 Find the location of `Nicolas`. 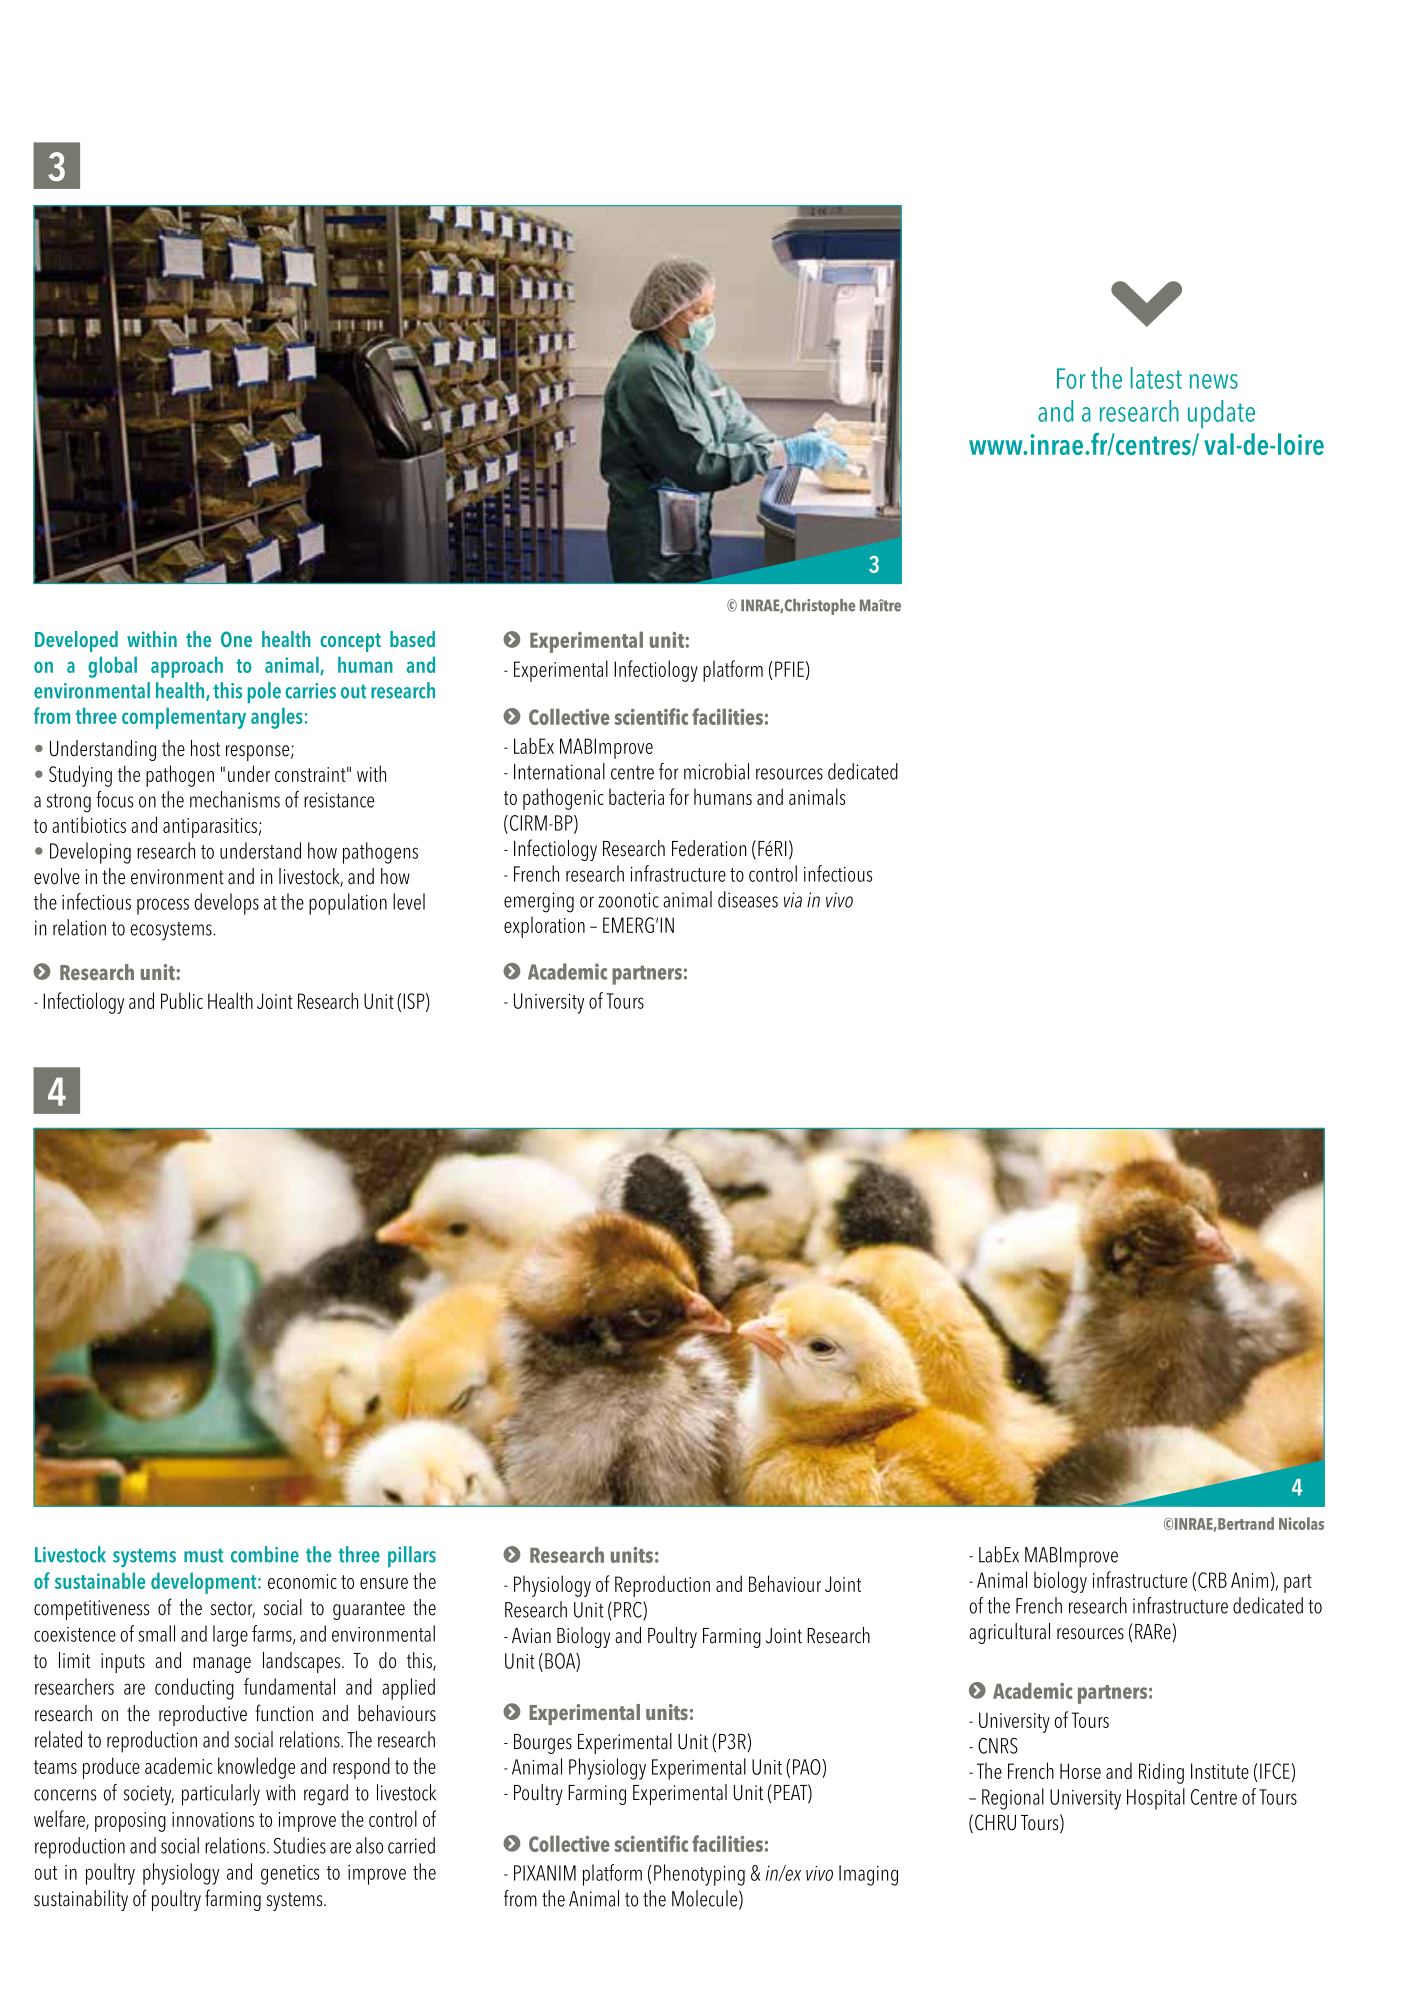

Nicolas is located at coordinates (1301, 1523).
